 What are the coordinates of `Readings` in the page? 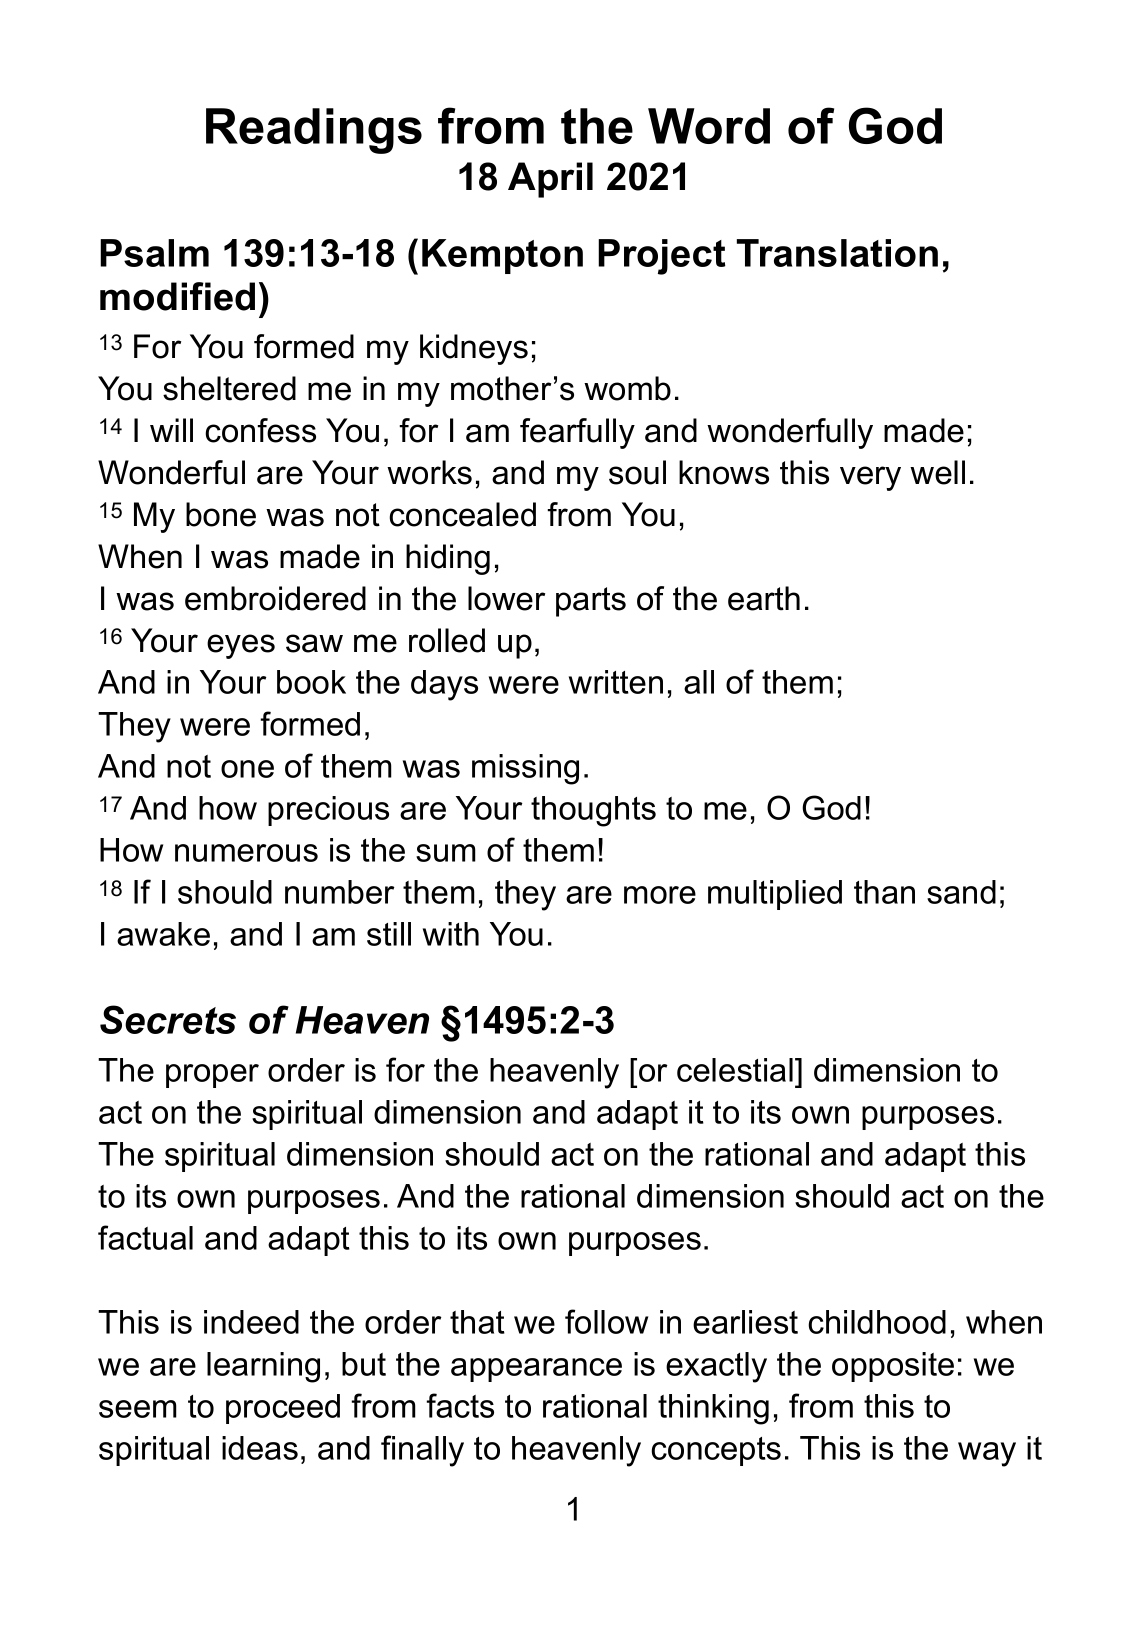 It's located at (314, 131).
